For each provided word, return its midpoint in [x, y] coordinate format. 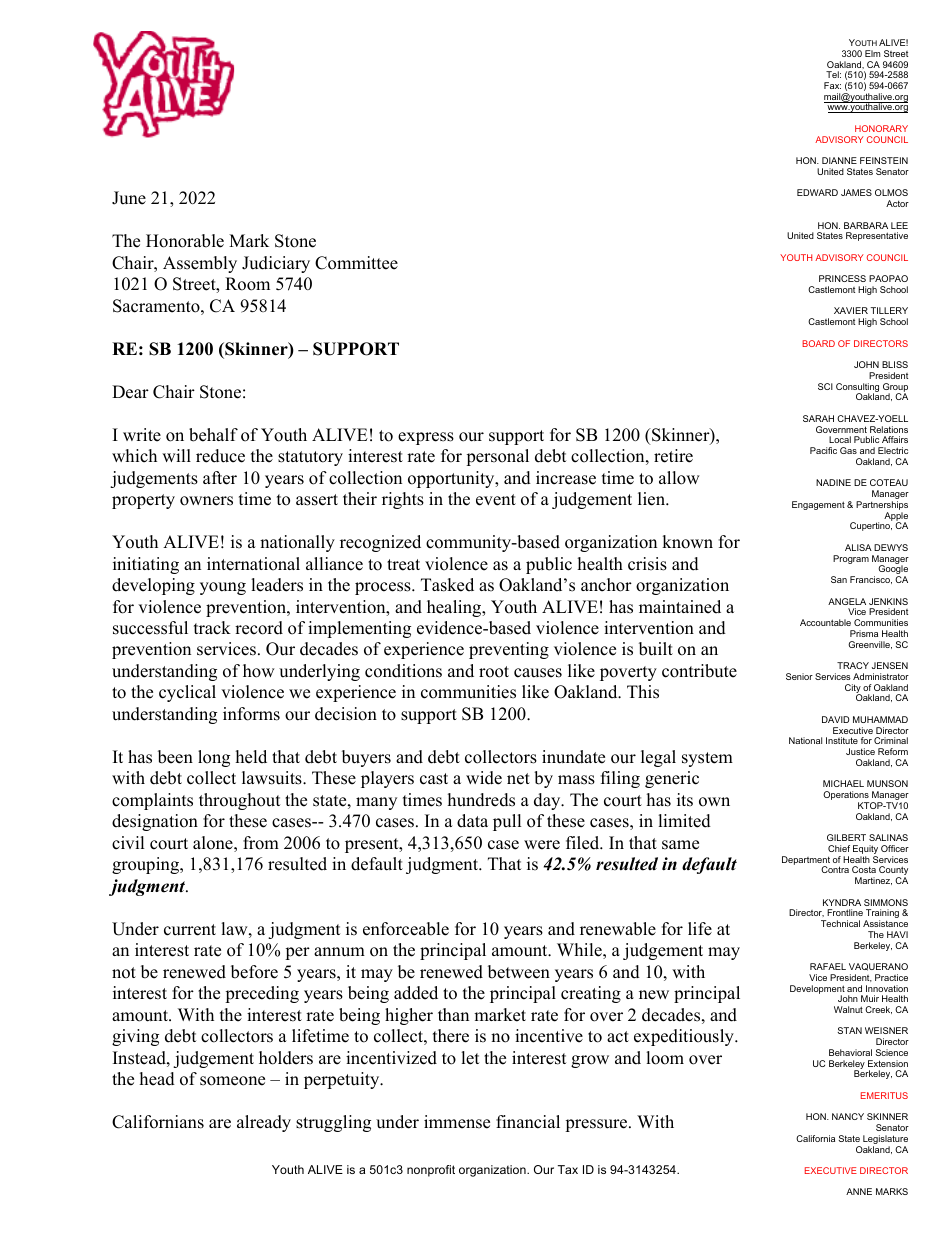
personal [497, 457]
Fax [832, 85]
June [129, 198]
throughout [240, 801]
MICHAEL [843, 783]
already [264, 1123]
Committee [356, 263]
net [518, 779]
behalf [213, 435]
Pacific [823, 450]
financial [528, 1122]
